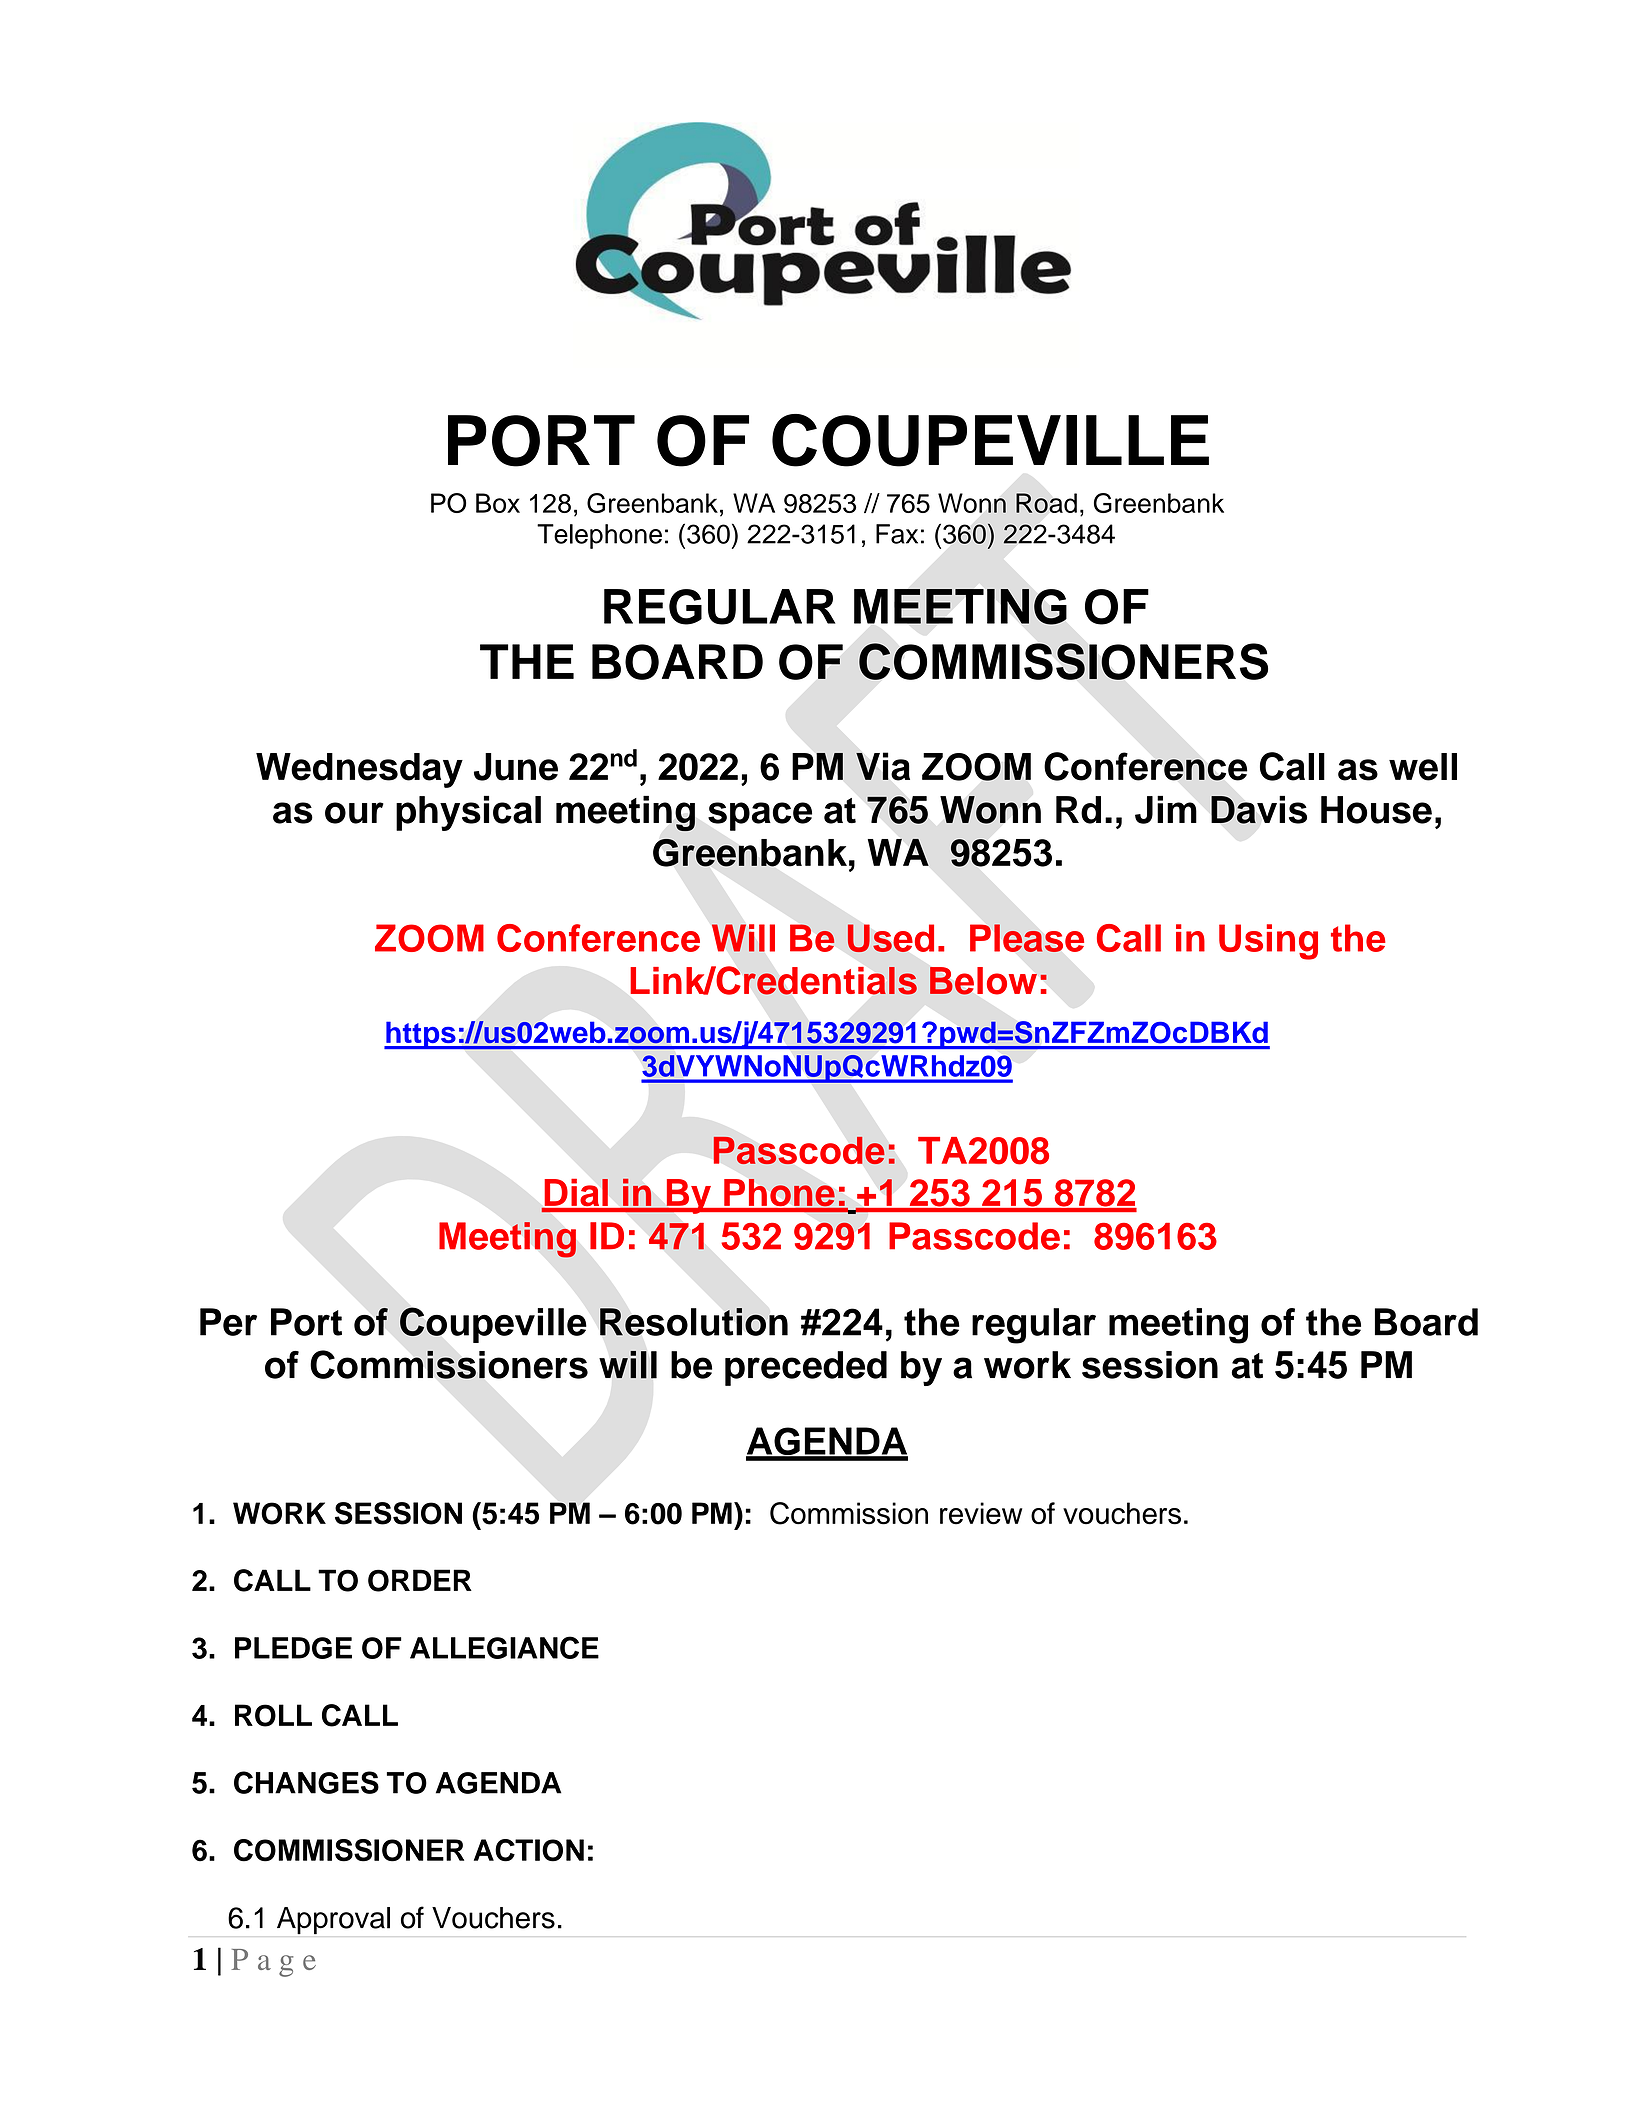  What do you see at coordinates (498, 503) in the image?
I see `Box` at bounding box center [498, 503].
